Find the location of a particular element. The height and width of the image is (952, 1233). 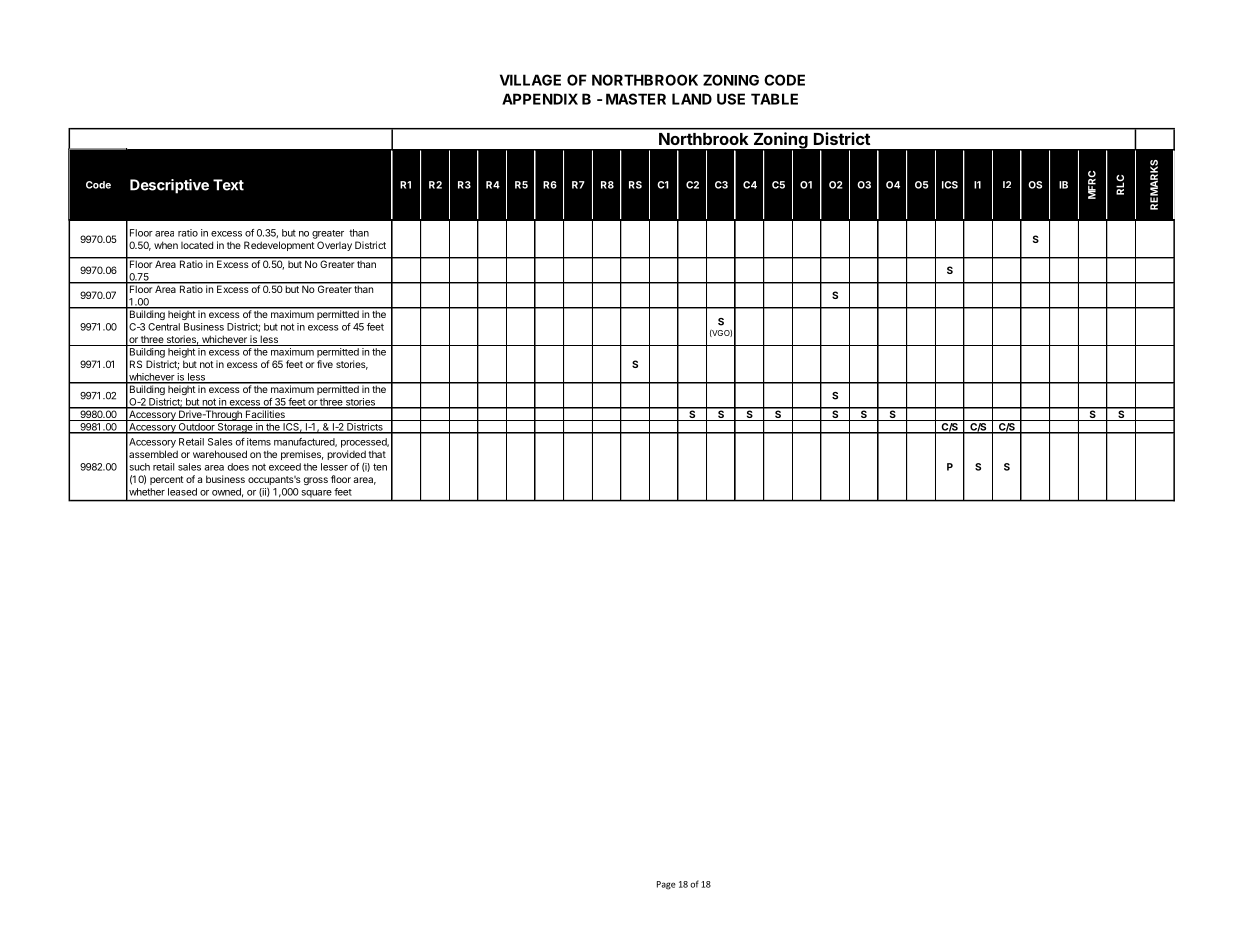

does is located at coordinates (238, 467).
